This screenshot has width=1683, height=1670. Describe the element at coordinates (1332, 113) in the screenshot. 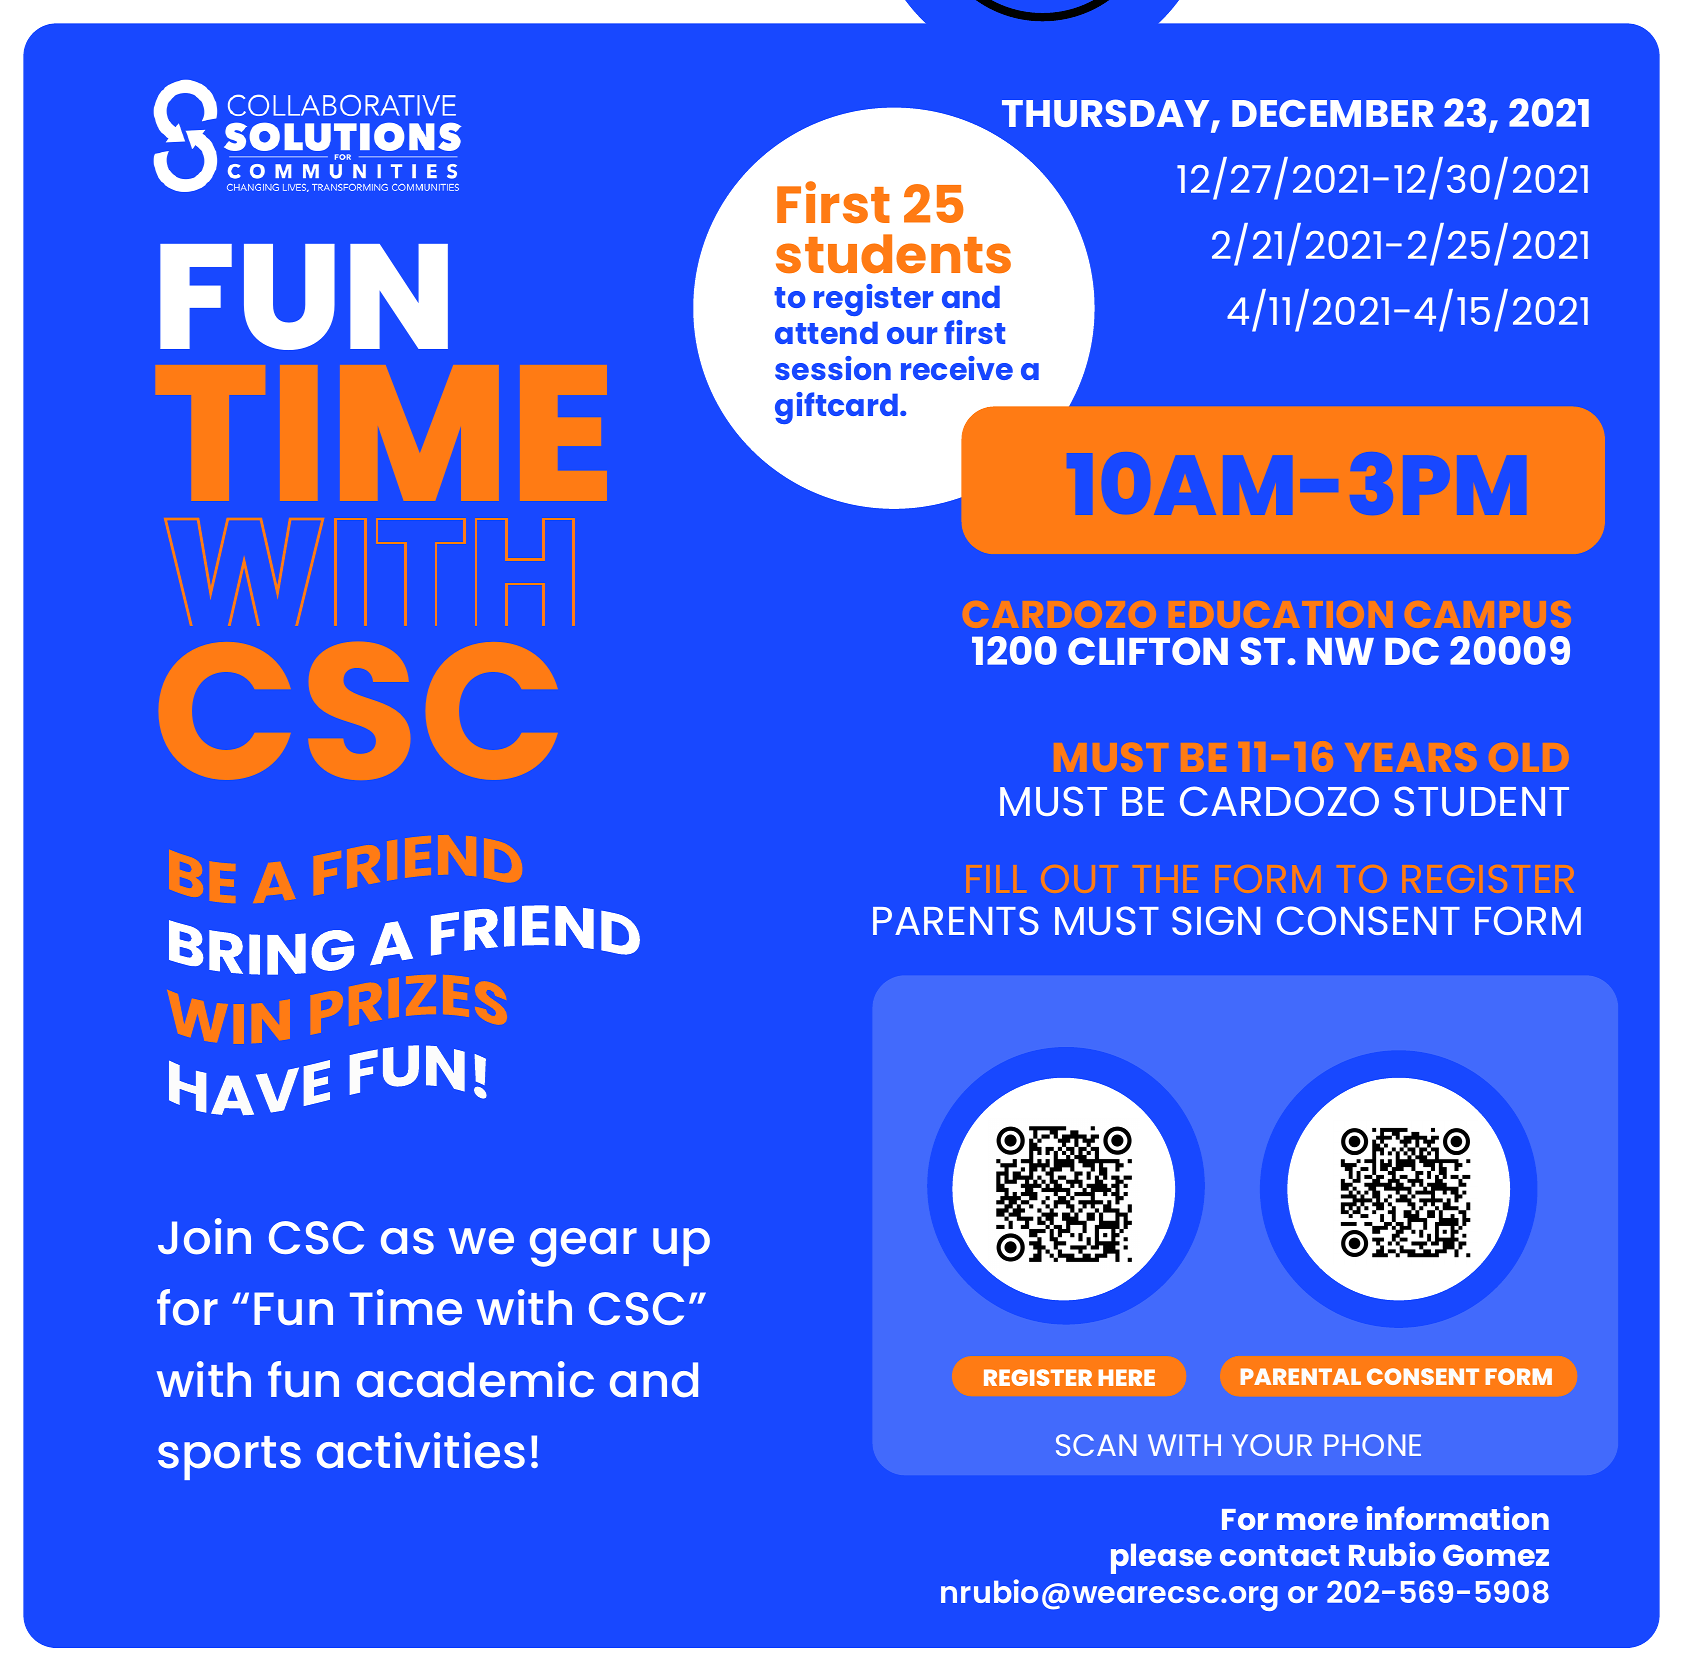

I see `DECEMBER` at that location.
